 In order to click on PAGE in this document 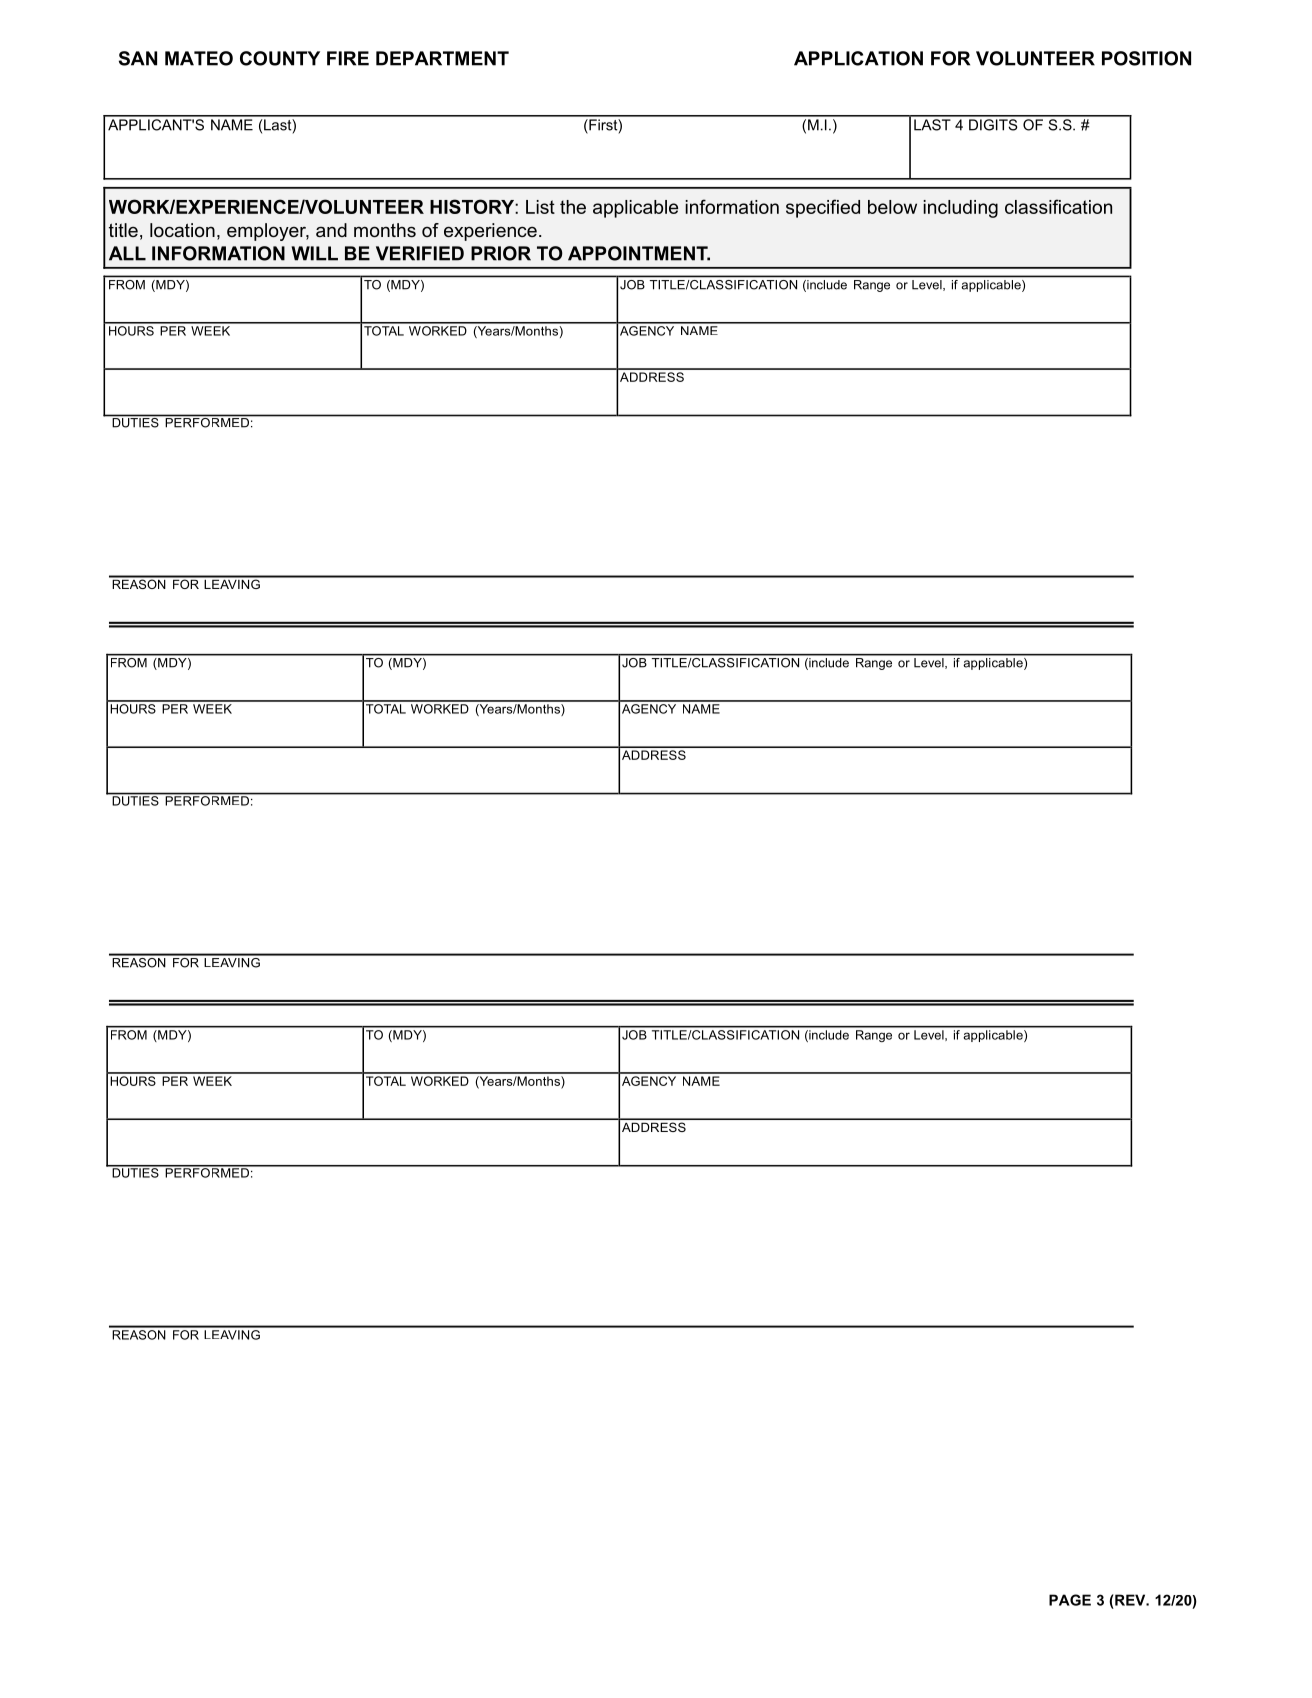, I will do `click(1070, 1600)`.
